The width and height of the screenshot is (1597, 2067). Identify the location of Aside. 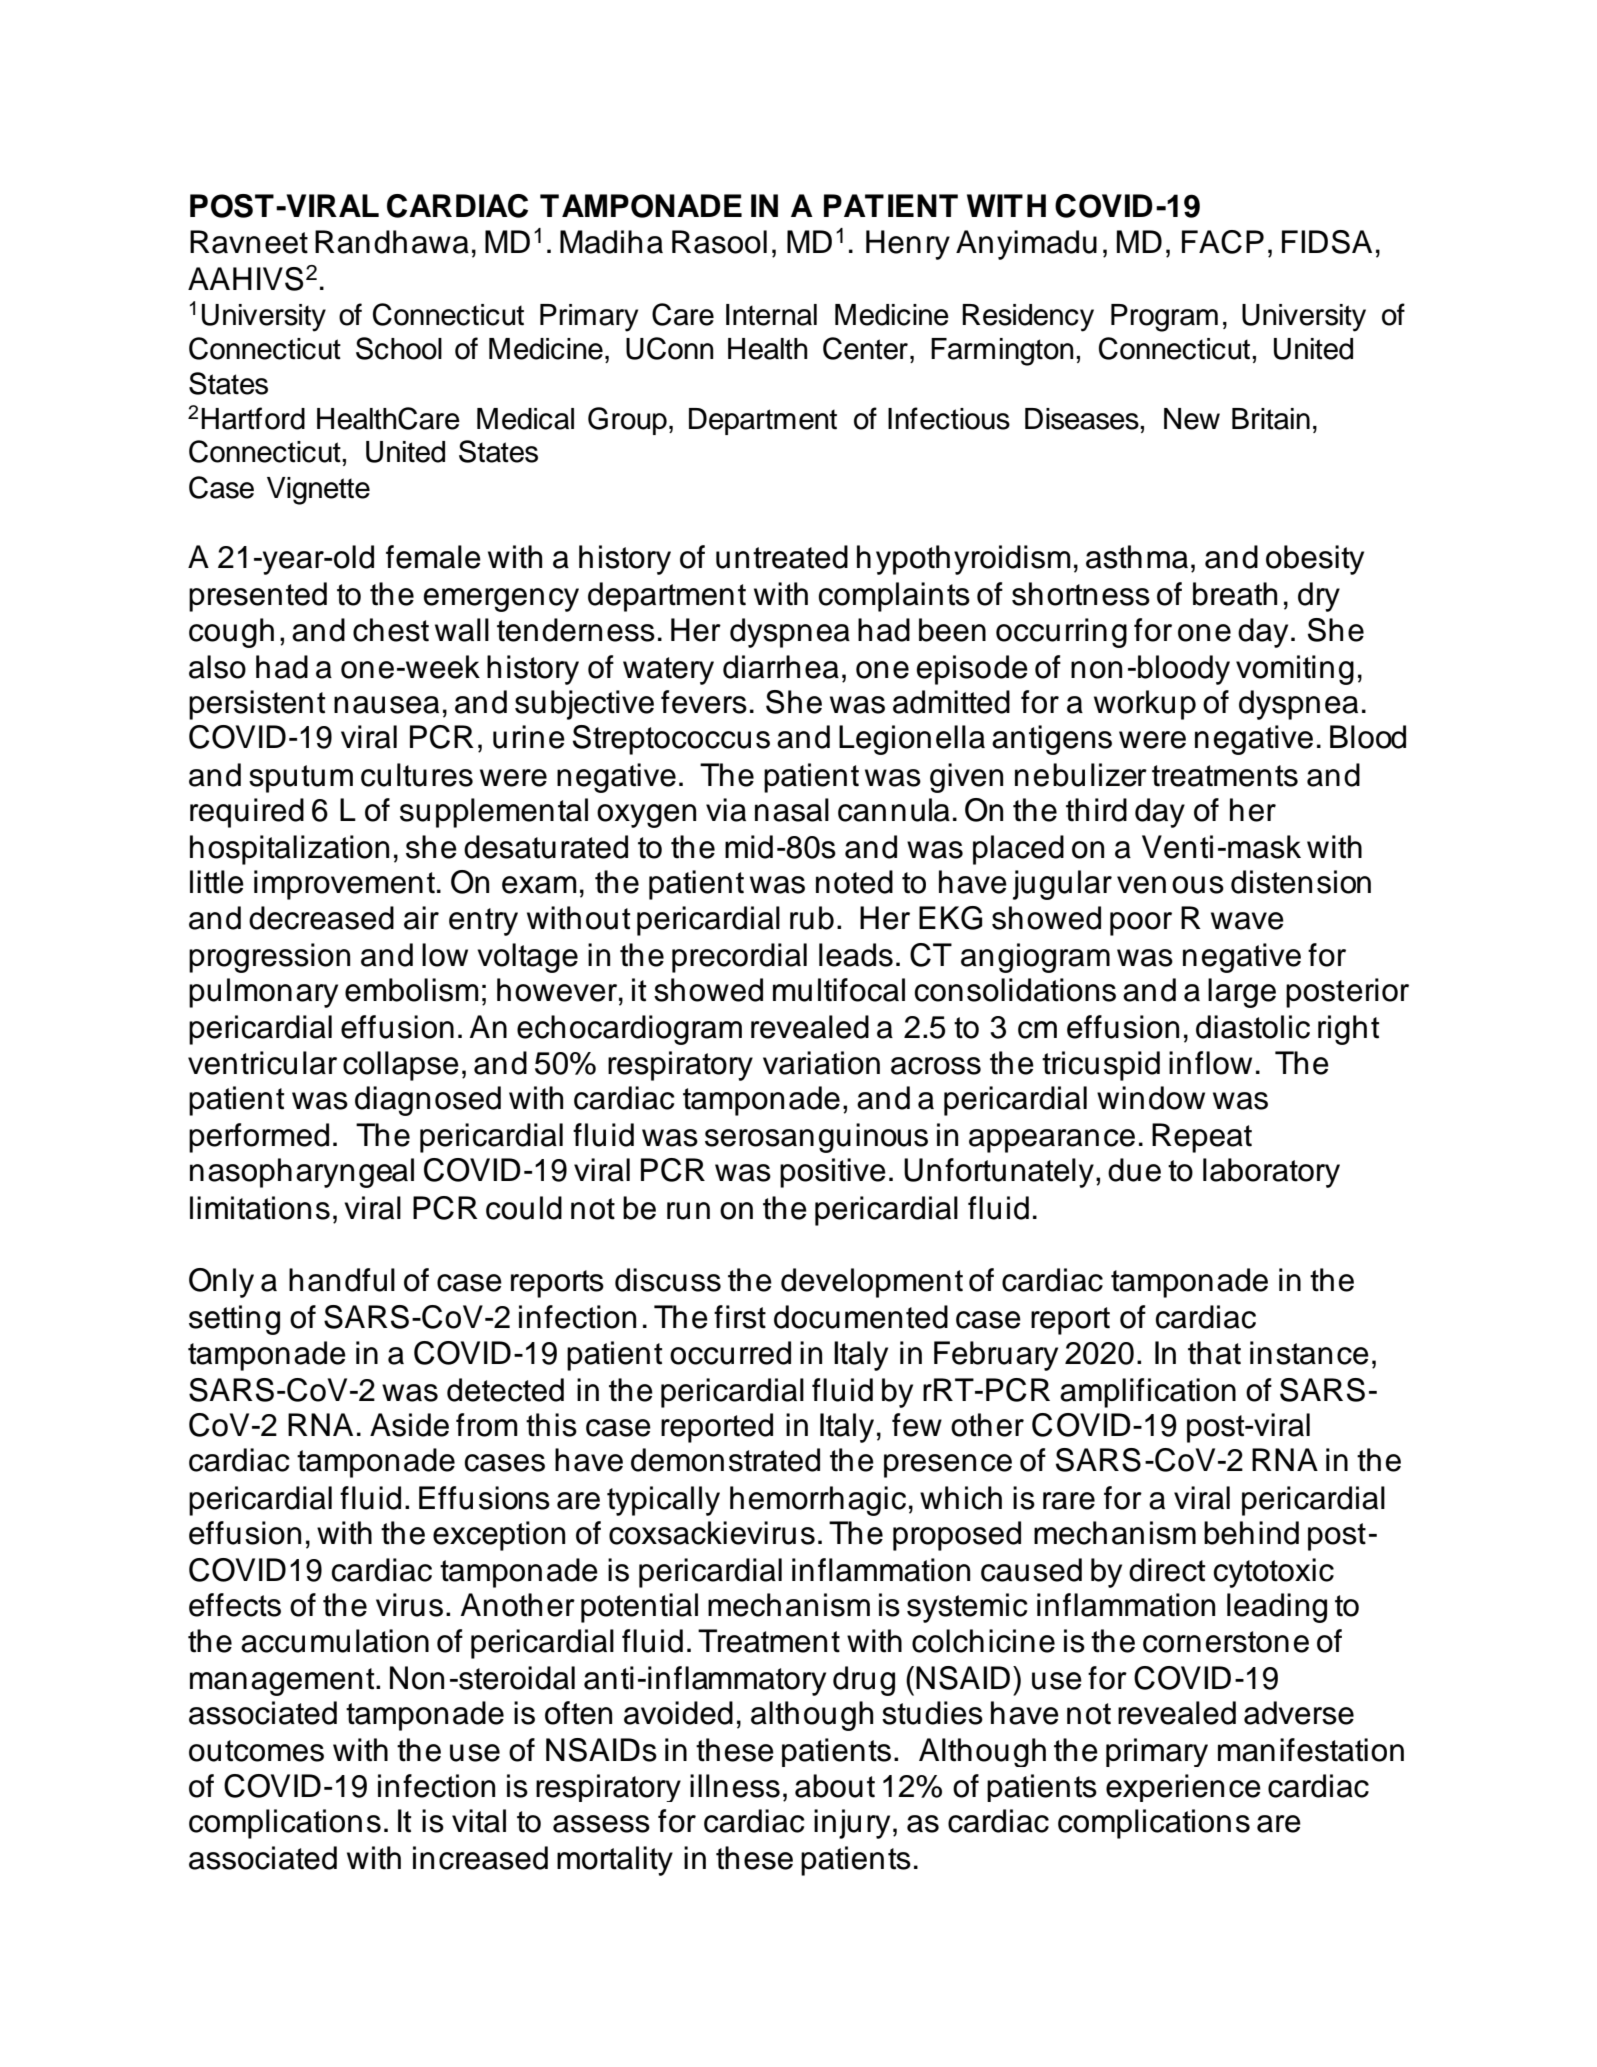
(409, 1425).
